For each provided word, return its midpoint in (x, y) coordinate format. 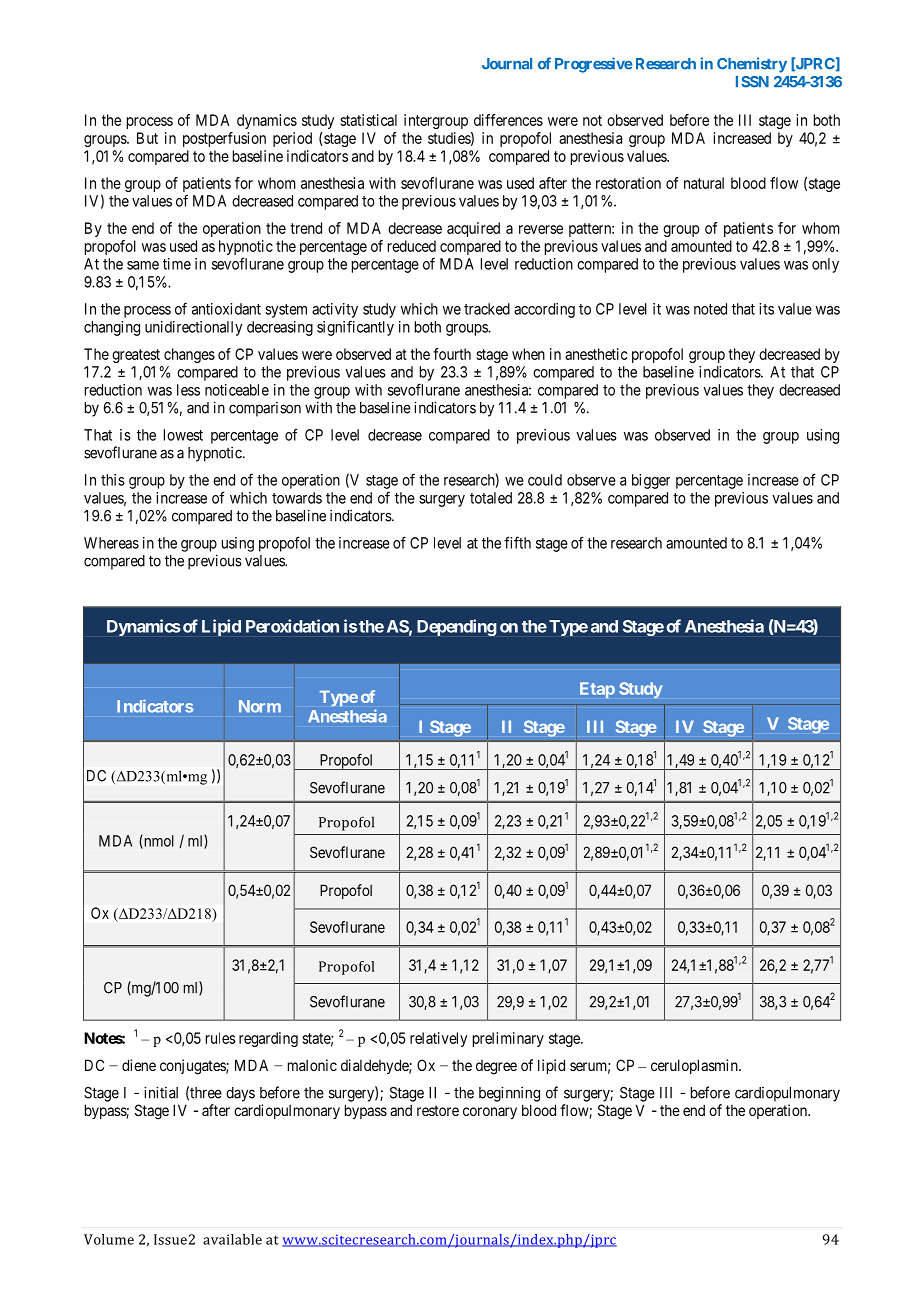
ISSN (752, 82)
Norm (260, 706)
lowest (183, 435)
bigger (651, 481)
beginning (509, 1094)
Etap (597, 690)
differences (508, 120)
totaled (491, 498)
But (147, 138)
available (232, 1239)
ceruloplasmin (695, 1066)
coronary (490, 1113)
